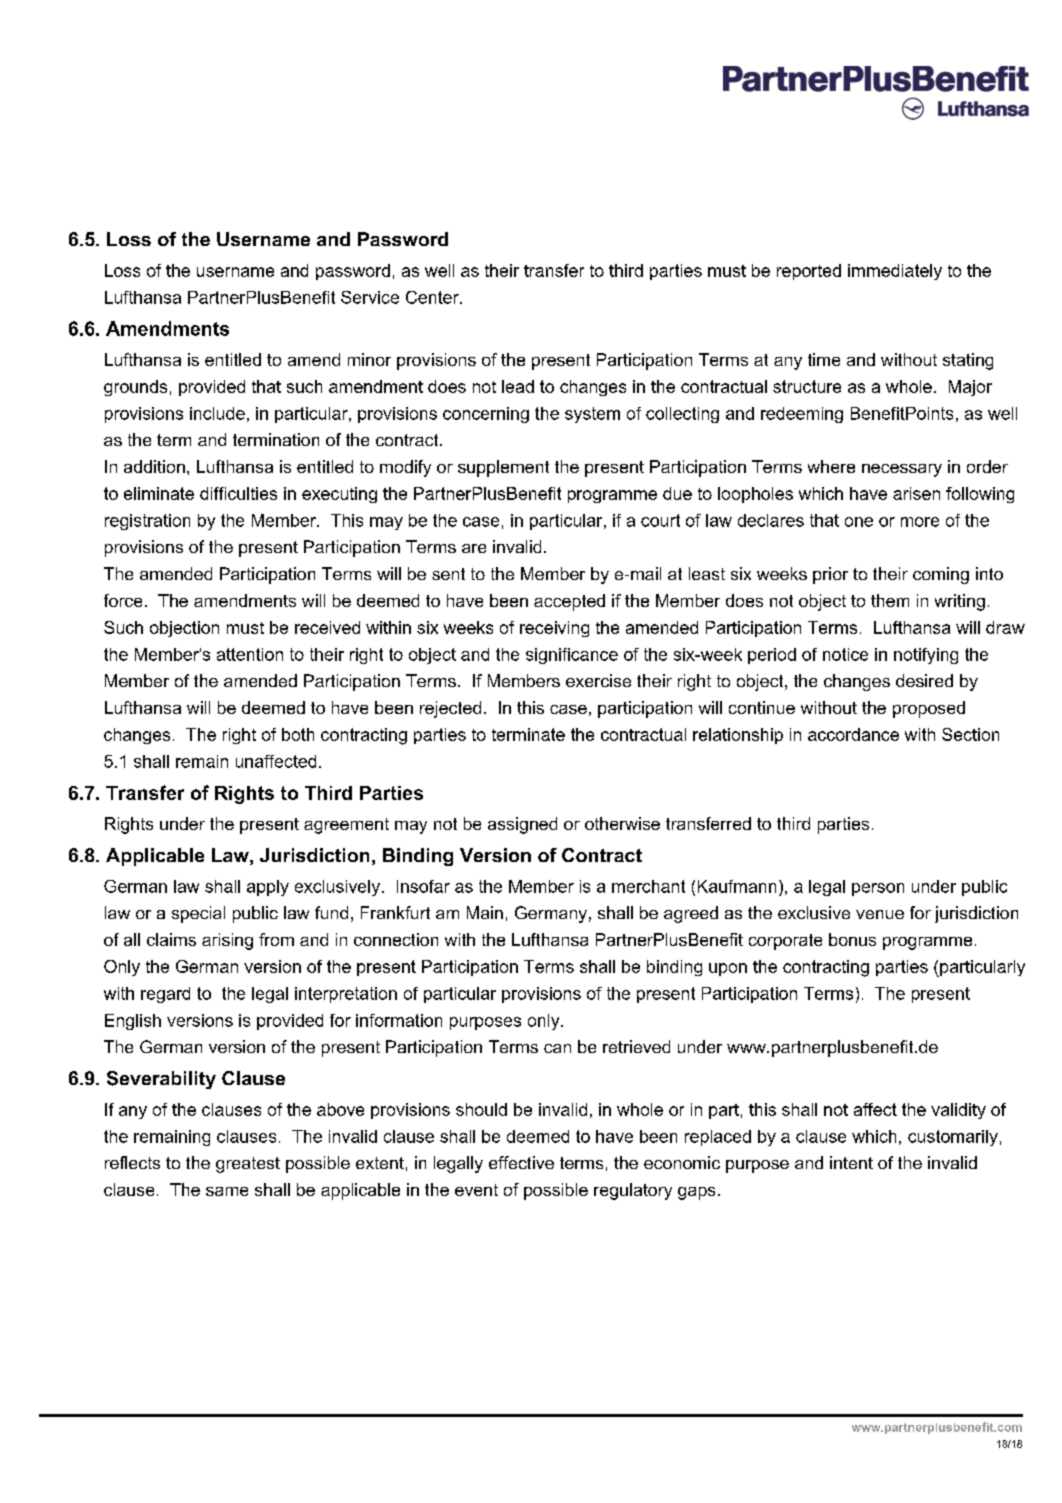 Image resolution: width=1062 pixels, height=1503 pixels. What do you see at coordinates (851, 1162) in the image?
I see `intent` at bounding box center [851, 1162].
